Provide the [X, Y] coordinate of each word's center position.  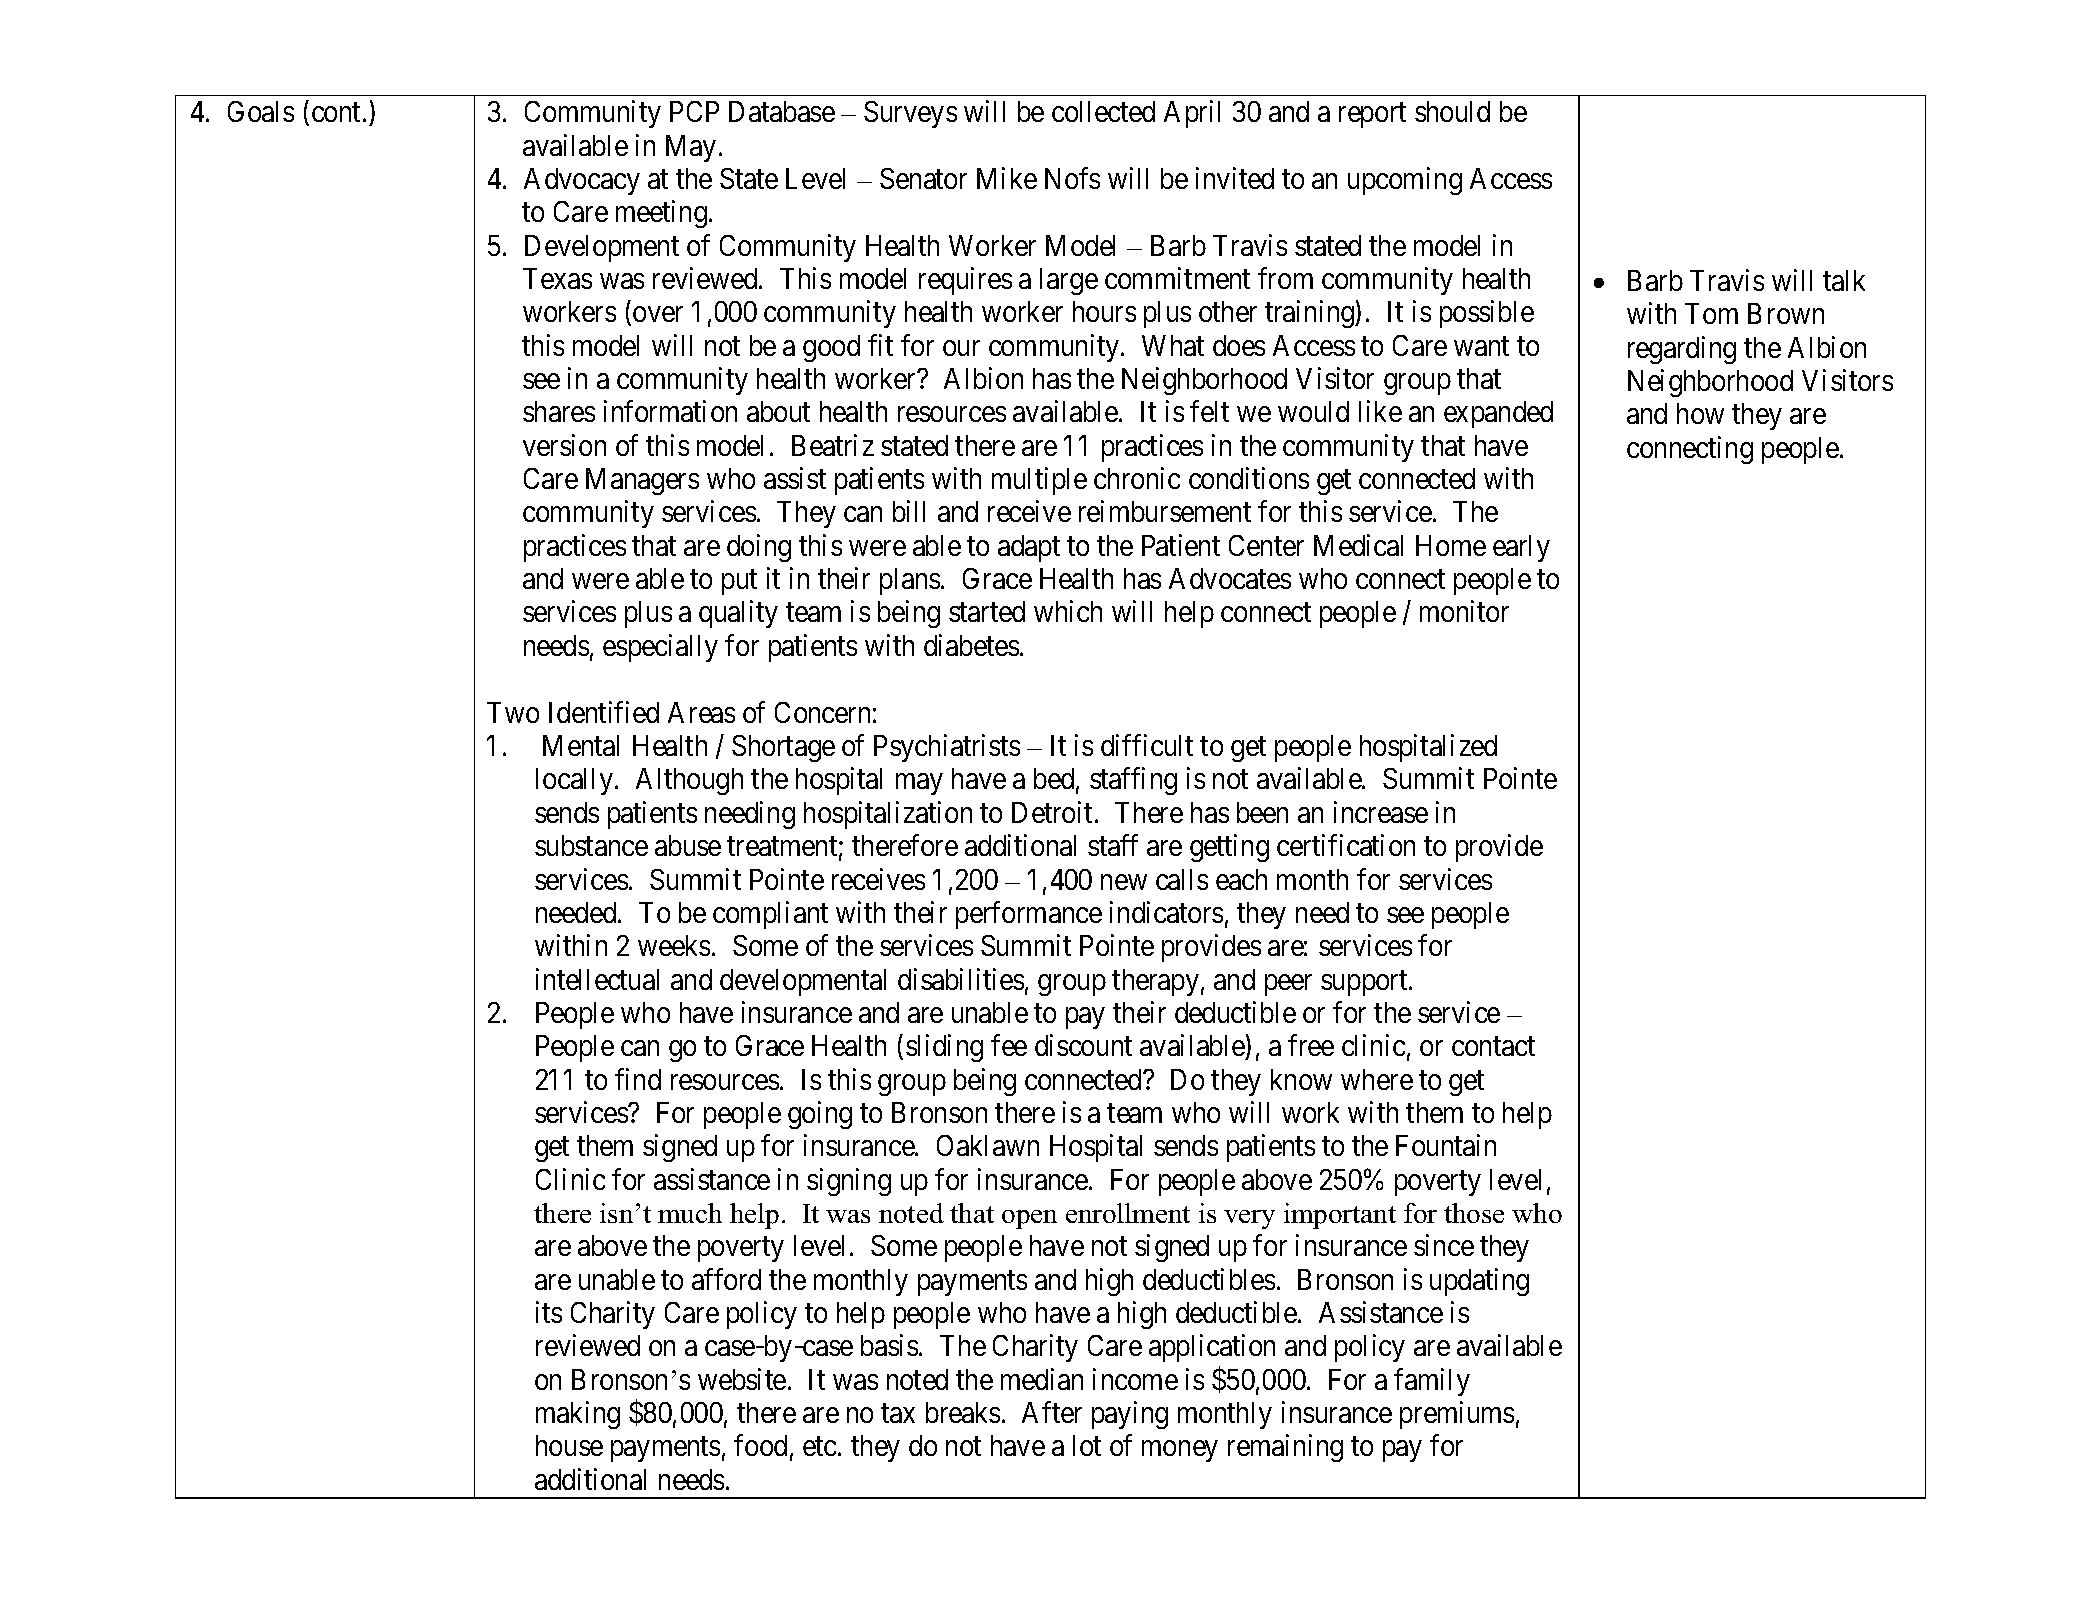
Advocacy [582, 181]
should [1452, 111]
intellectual [597, 979]
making [578, 1415]
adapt [1029, 548]
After [1052, 1412]
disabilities [961, 979]
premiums [1457, 1415]
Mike [1007, 178]
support [1365, 983]
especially [660, 648]
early [1521, 548]
